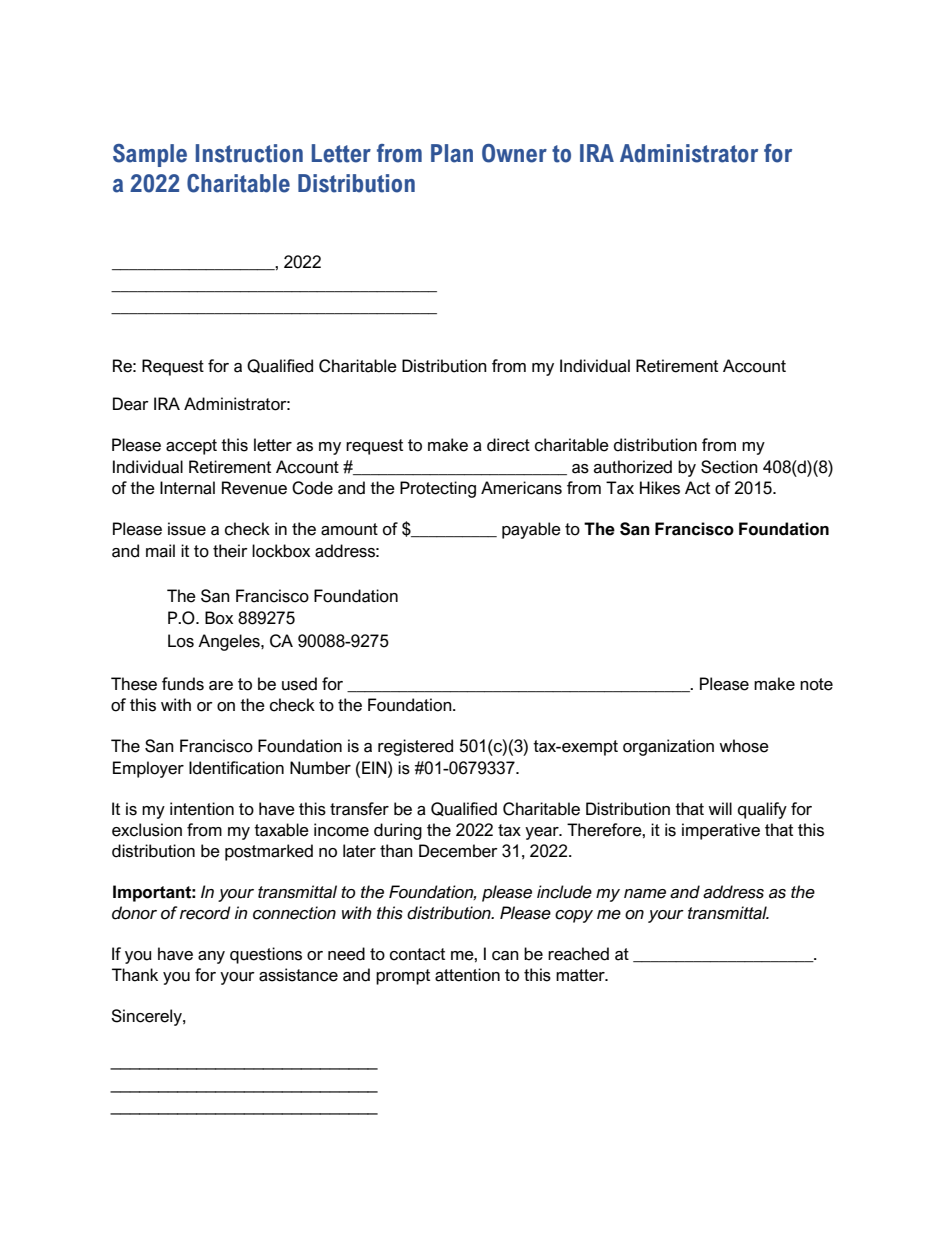 This screenshot has width=952, height=1233. Describe the element at coordinates (211, 957) in the screenshot. I see `any` at that location.
